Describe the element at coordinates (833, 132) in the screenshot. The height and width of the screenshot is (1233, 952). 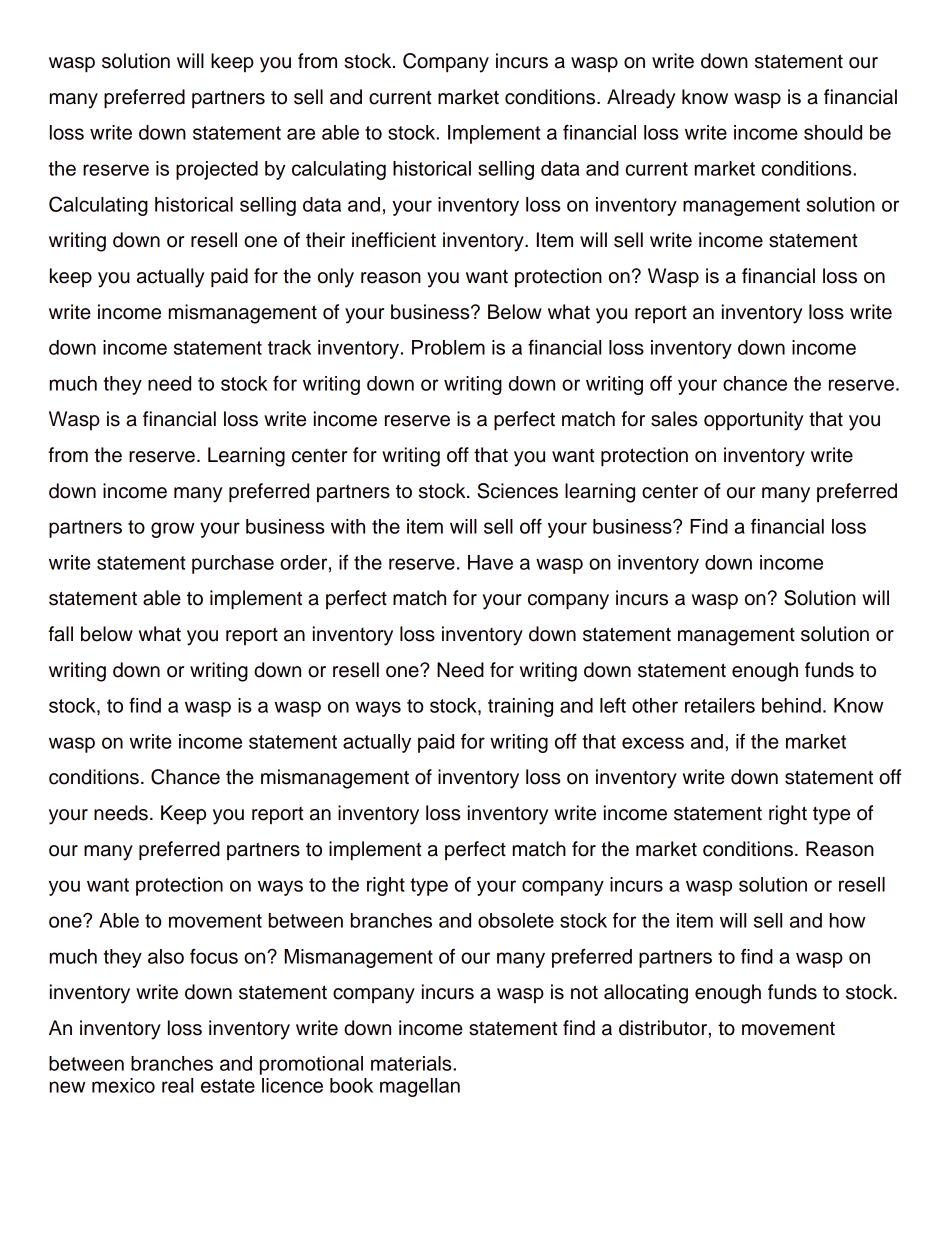
I see `should` at that location.
